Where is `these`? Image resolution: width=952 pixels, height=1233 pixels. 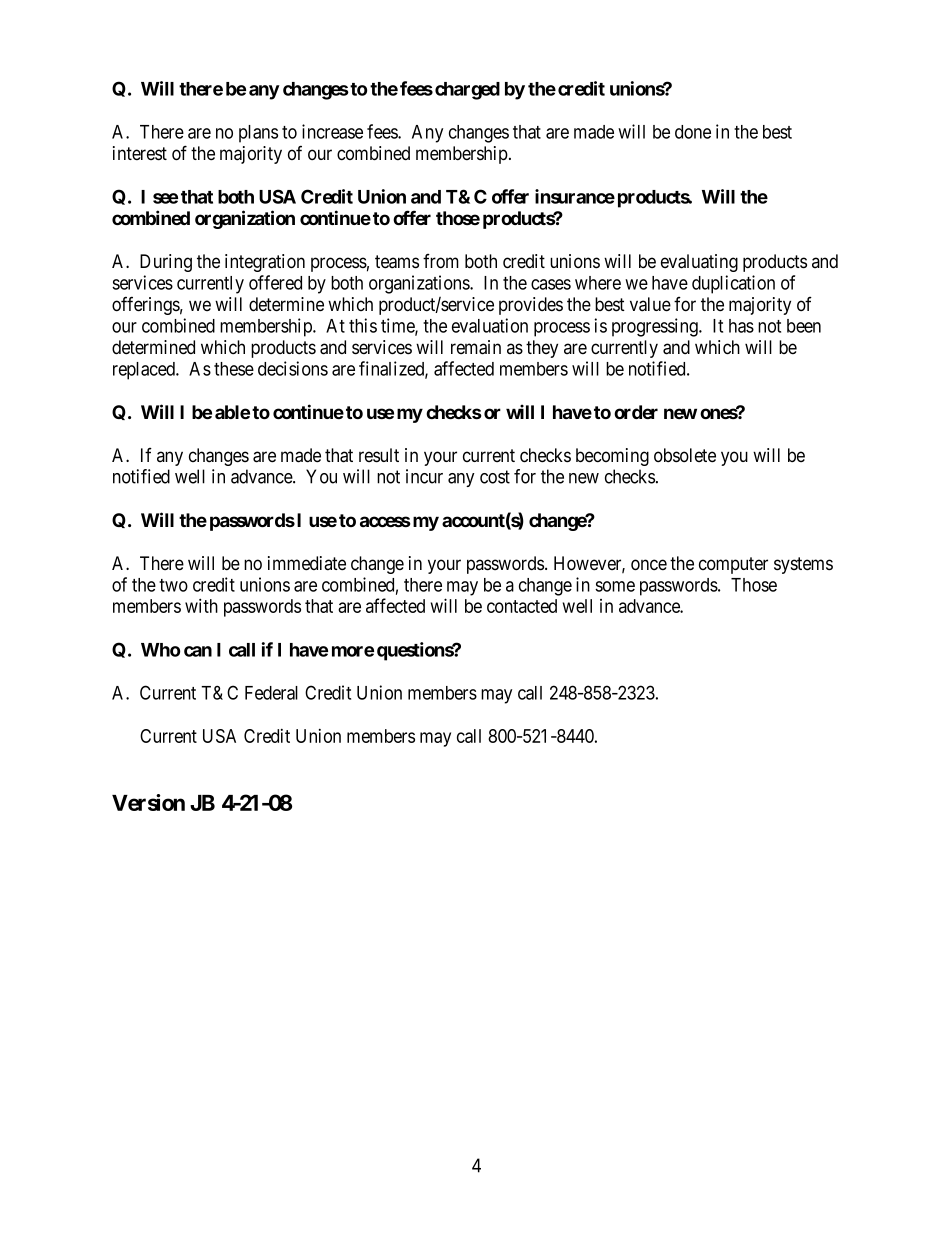
these is located at coordinates (234, 369).
